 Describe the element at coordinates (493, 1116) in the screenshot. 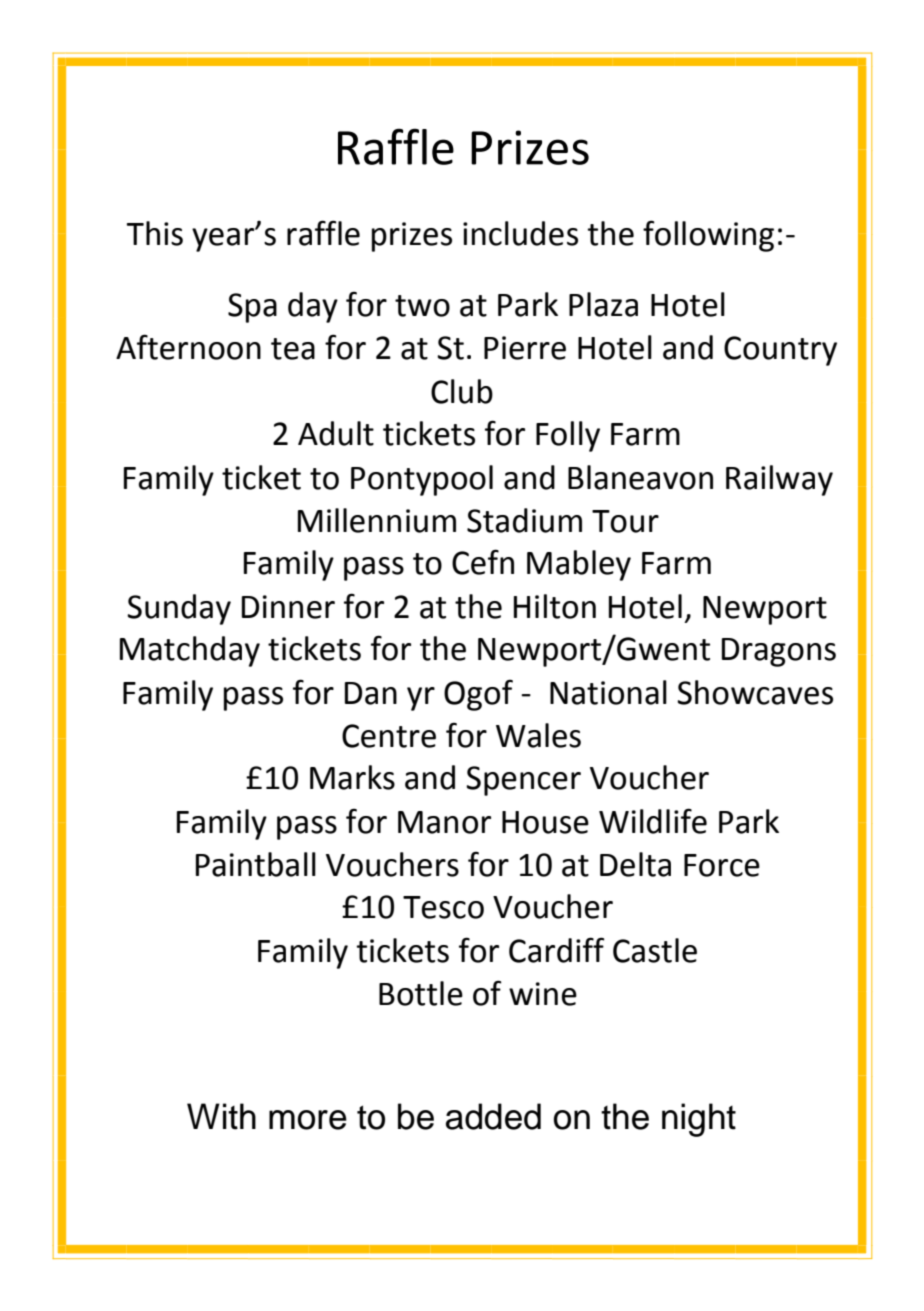

I see `added` at that location.
